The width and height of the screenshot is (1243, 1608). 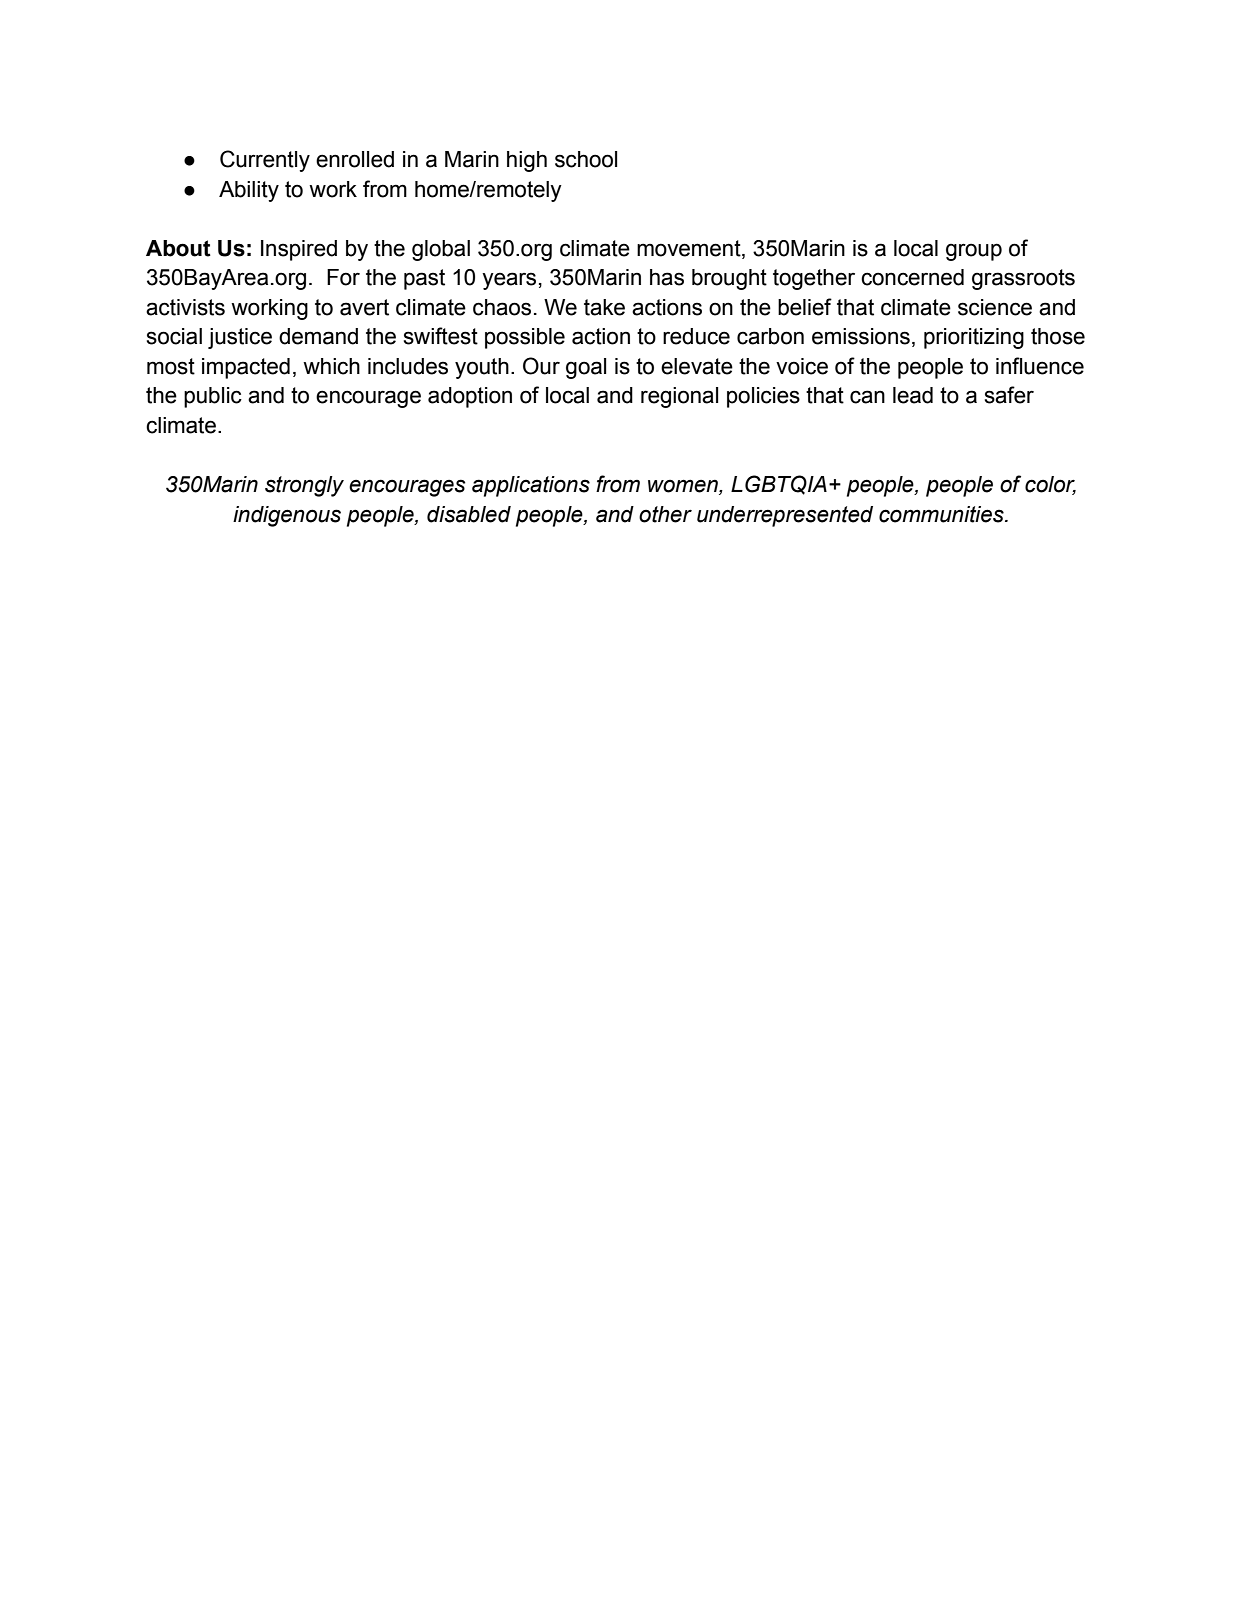 What do you see at coordinates (665, 514) in the screenshot?
I see `other` at bounding box center [665, 514].
